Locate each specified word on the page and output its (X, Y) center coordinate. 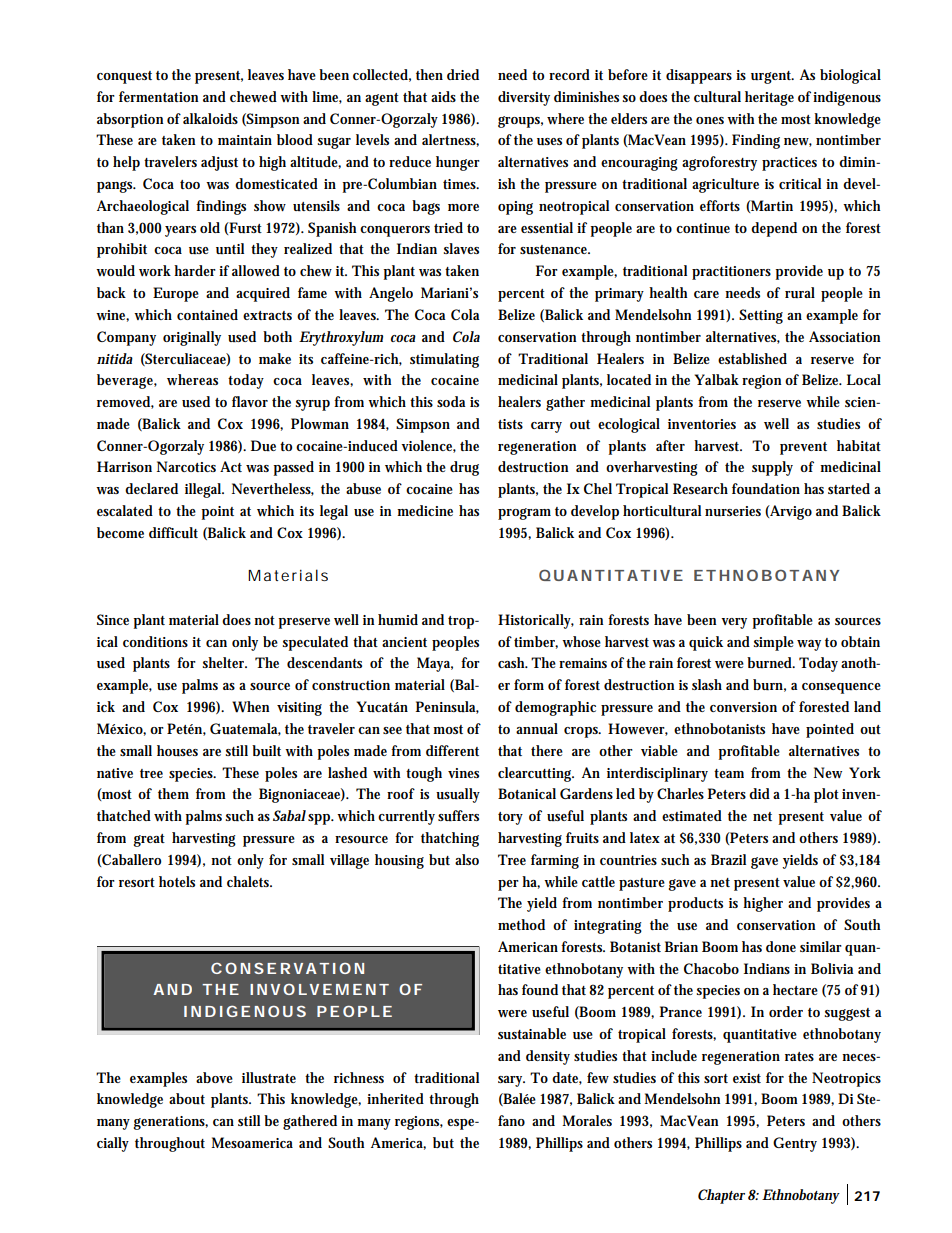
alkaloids (210, 118)
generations (171, 1123)
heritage (769, 98)
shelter (225, 662)
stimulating (444, 360)
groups (520, 122)
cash (513, 662)
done (781, 946)
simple (774, 643)
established (752, 358)
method (521, 924)
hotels (177, 881)
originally (192, 338)
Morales (587, 1120)
